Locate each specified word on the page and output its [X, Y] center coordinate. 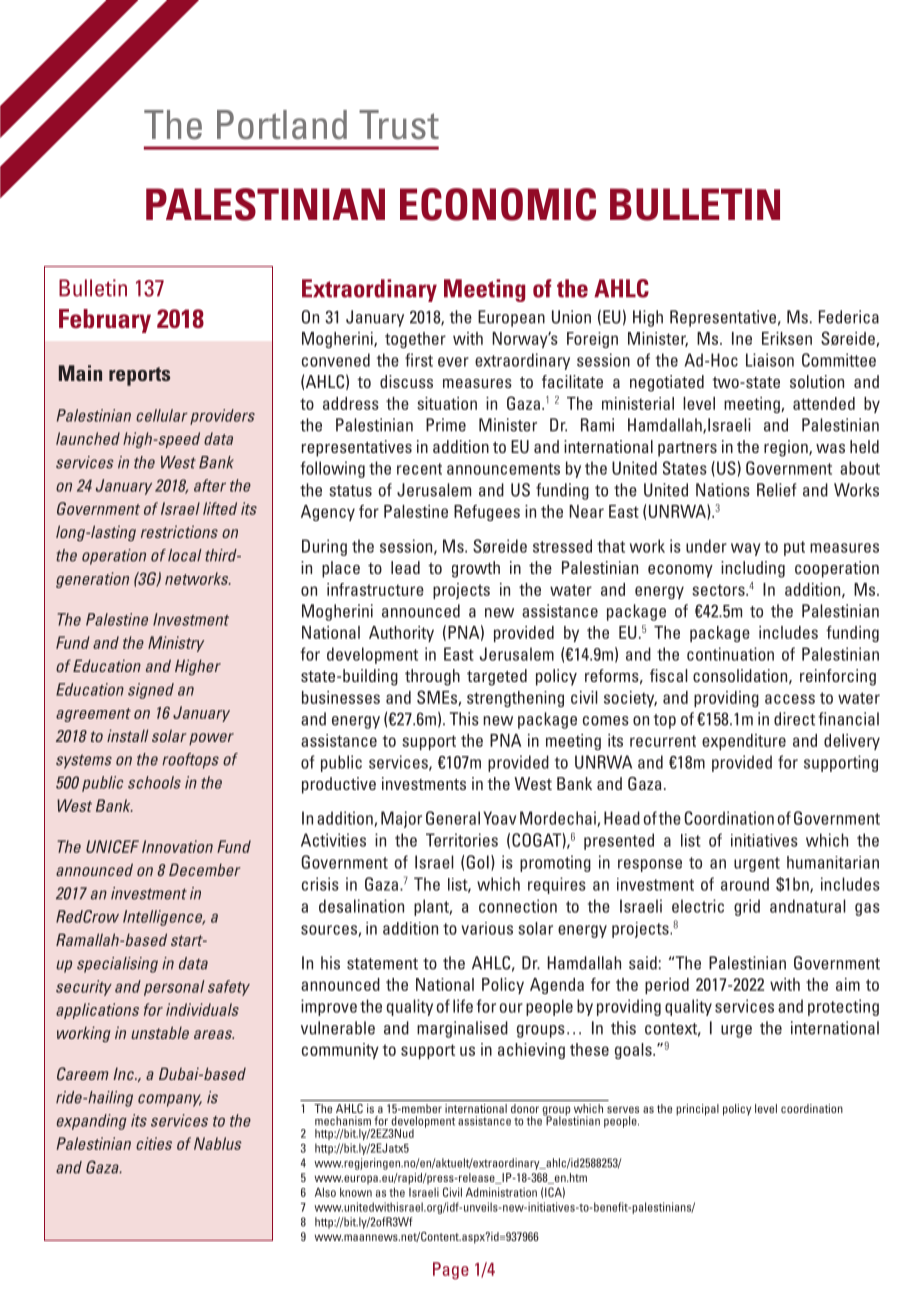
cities [154, 1143]
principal [697, 1110]
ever [453, 362]
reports [139, 376]
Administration [501, 1192]
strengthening [515, 699]
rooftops [190, 761]
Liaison [770, 360]
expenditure [744, 742]
